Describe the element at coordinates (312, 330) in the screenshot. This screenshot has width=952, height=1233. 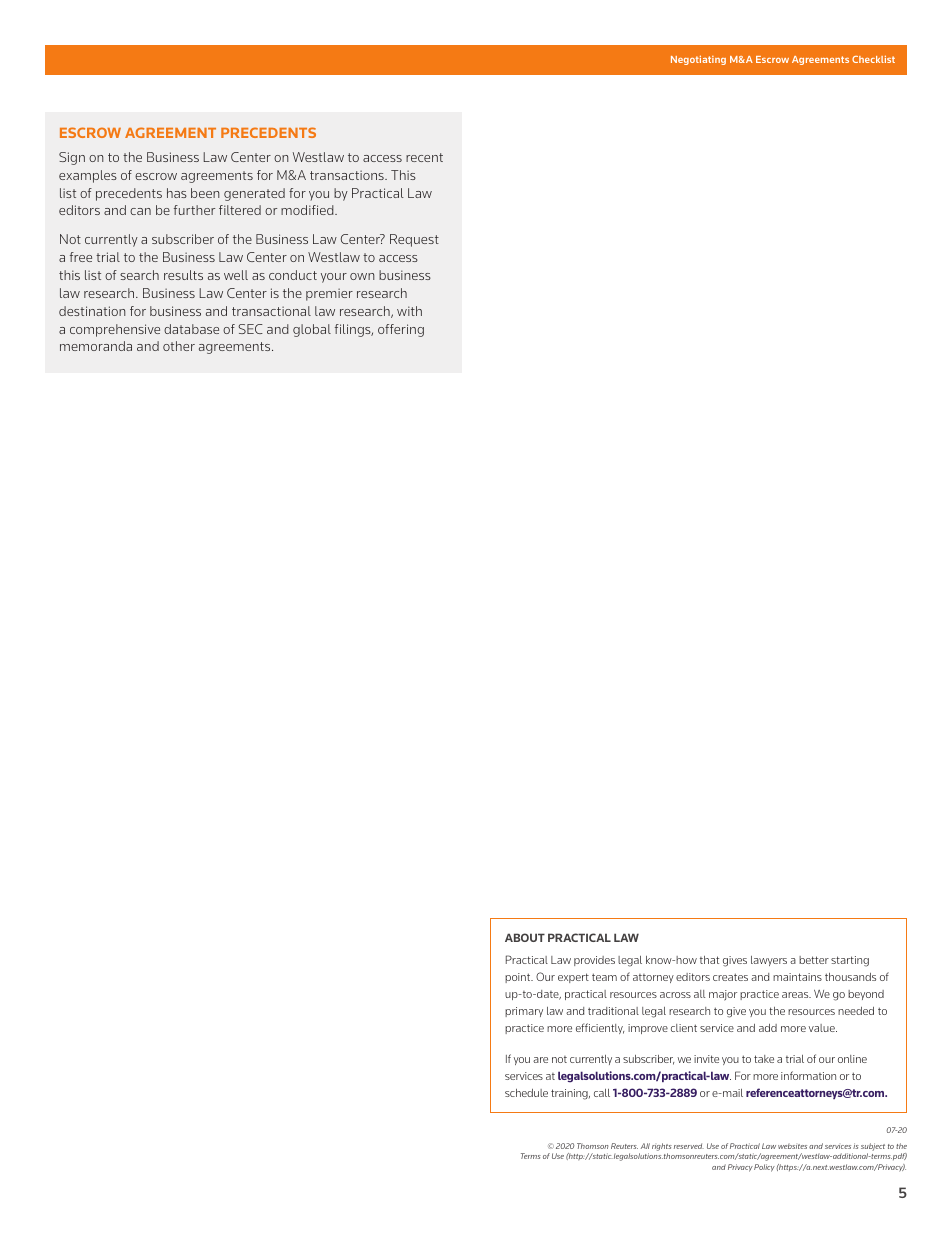
I see `global` at that location.
